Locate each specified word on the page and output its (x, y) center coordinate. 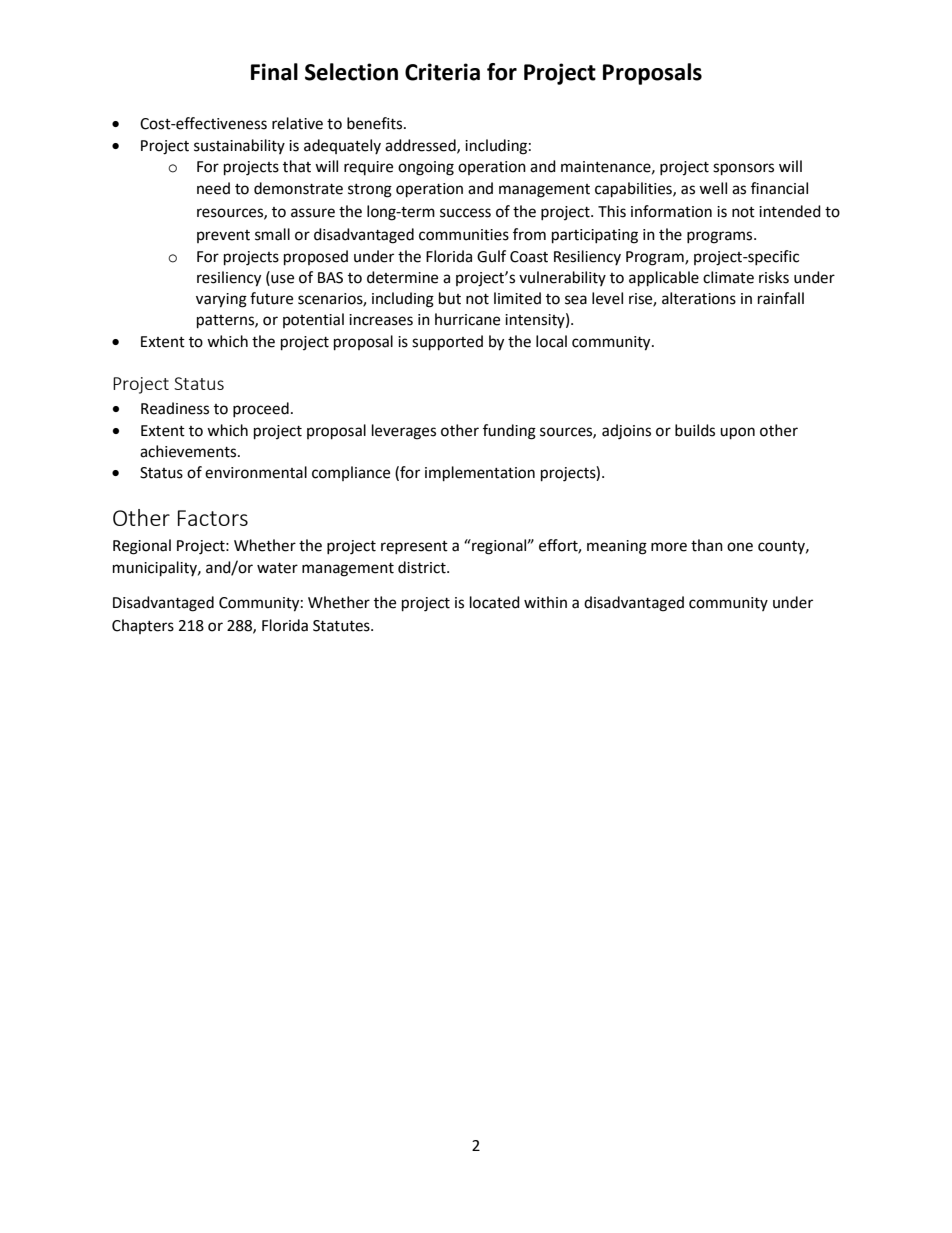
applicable (664, 279)
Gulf (491, 256)
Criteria (442, 72)
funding (509, 432)
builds (695, 430)
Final (274, 72)
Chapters (143, 626)
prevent (223, 236)
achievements (189, 451)
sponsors (743, 169)
